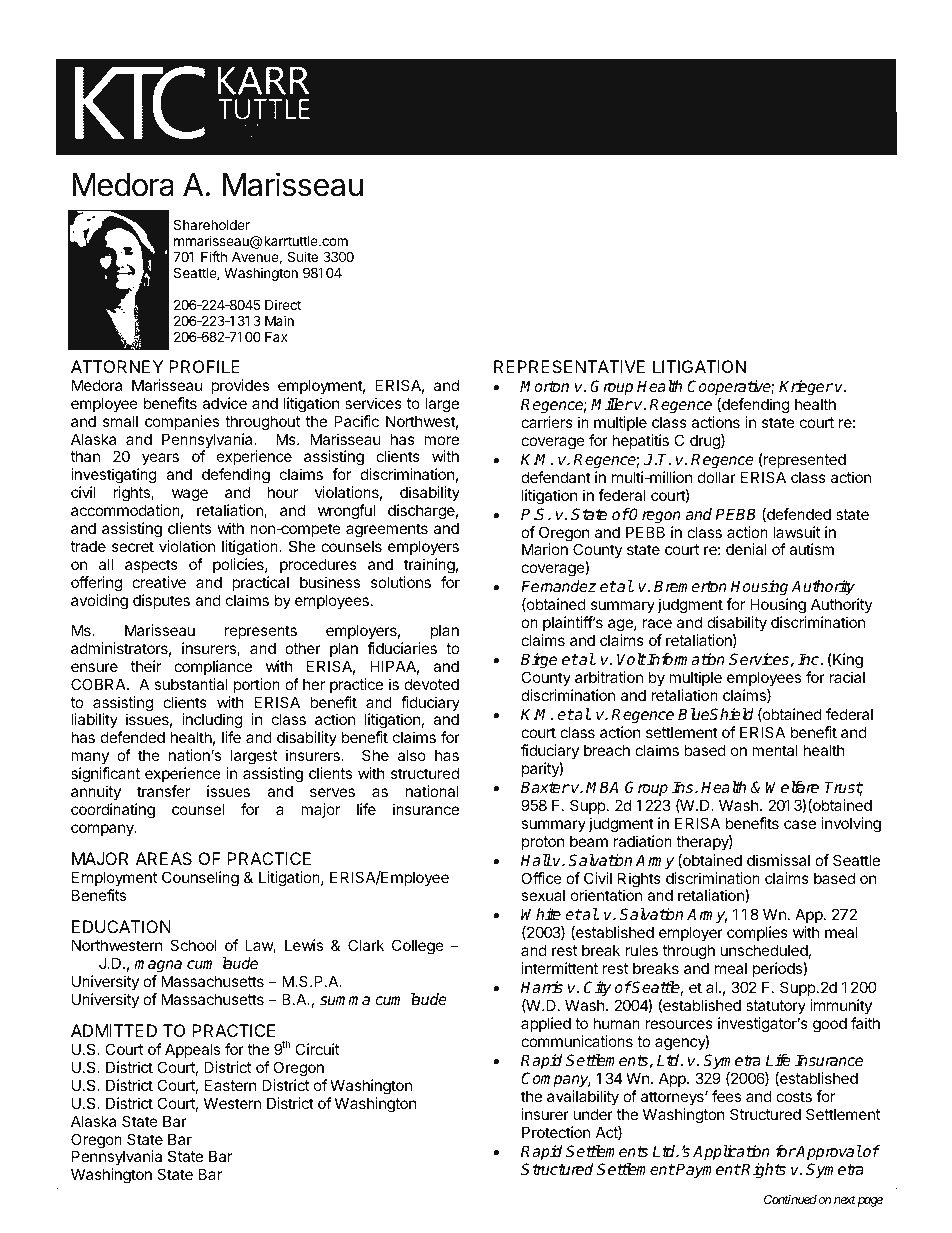 This screenshot has height=1233, width=952. I want to click on Krieger, so click(806, 388).
